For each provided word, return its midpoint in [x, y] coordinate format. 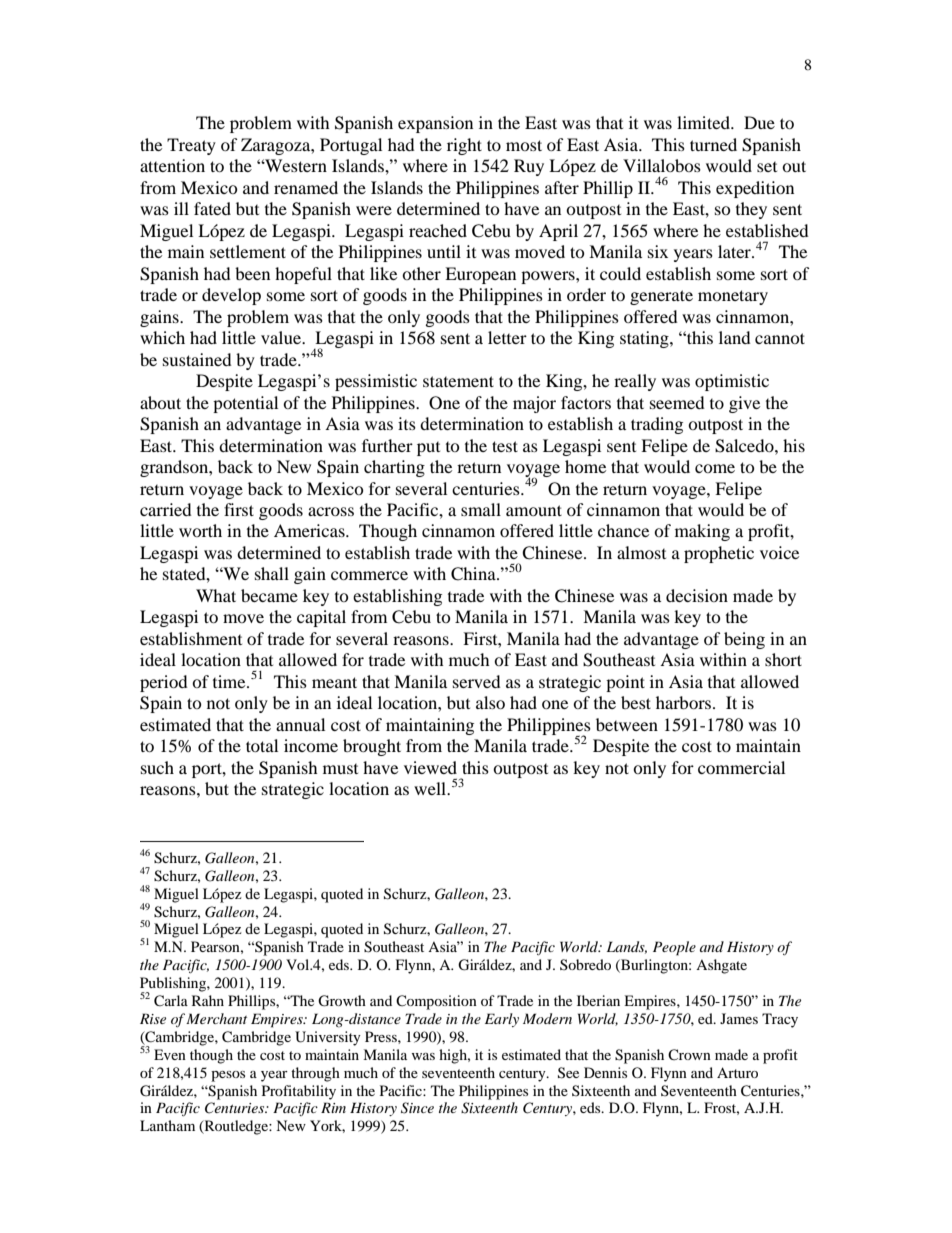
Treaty [191, 146]
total [262, 745]
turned [713, 144]
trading [657, 425]
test [505, 446]
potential [245, 404]
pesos [228, 1076]
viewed [430, 767]
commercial [741, 767]
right [464, 146]
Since [417, 1108]
